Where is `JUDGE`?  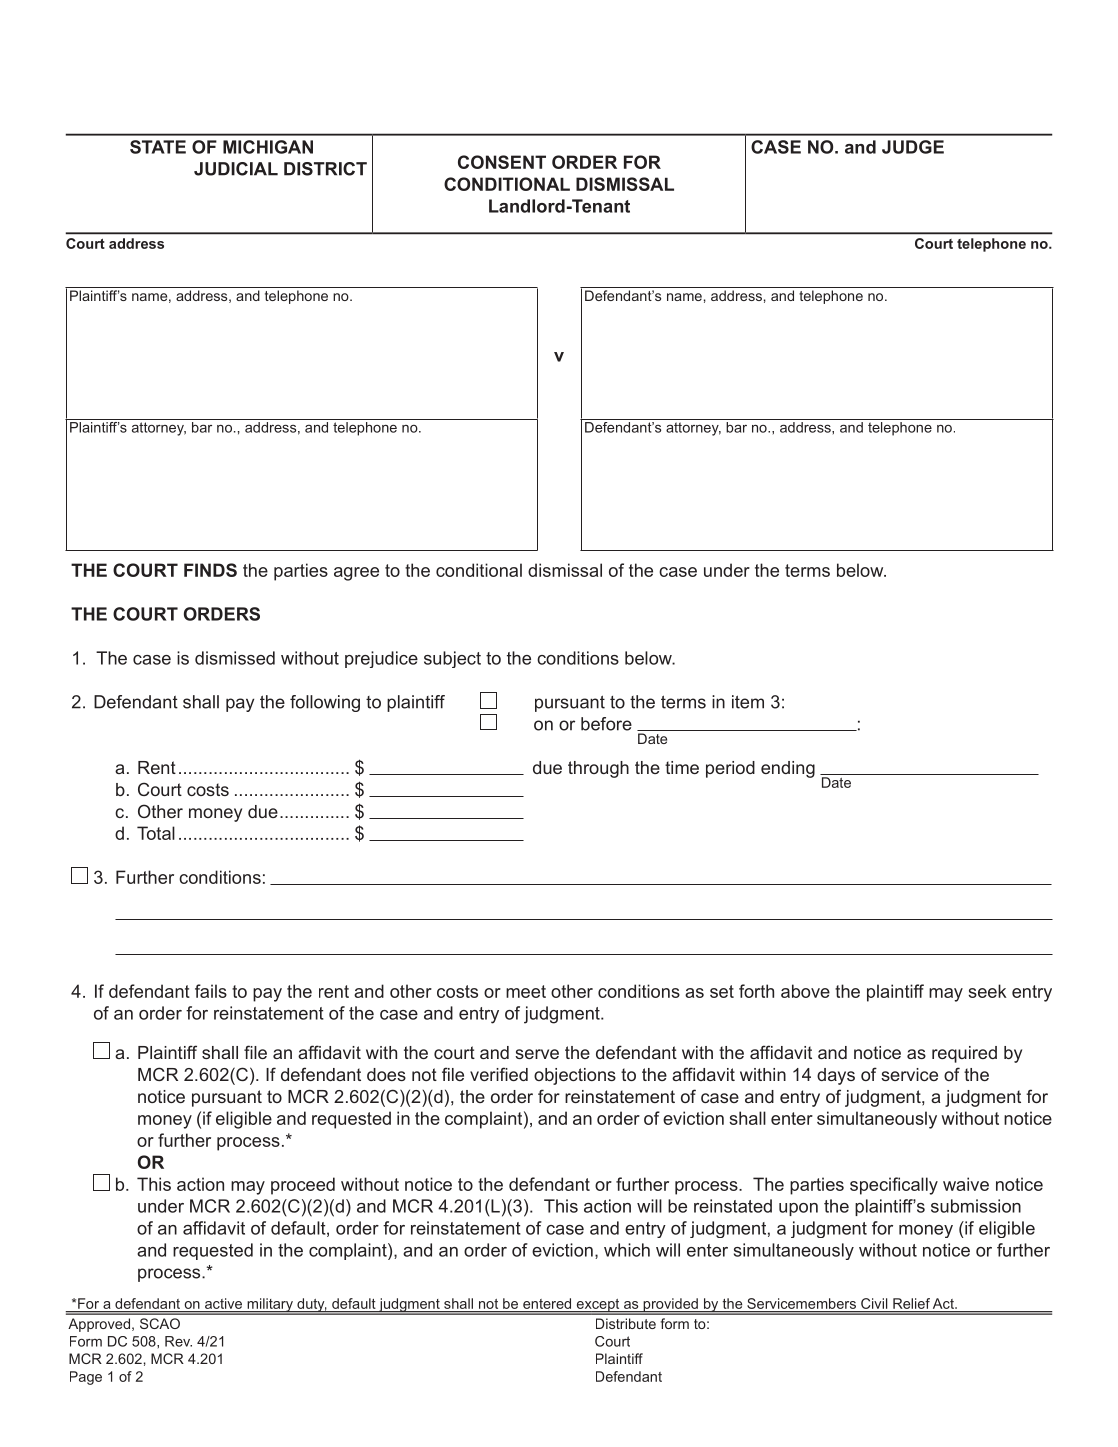 JUDGE is located at coordinates (913, 147).
